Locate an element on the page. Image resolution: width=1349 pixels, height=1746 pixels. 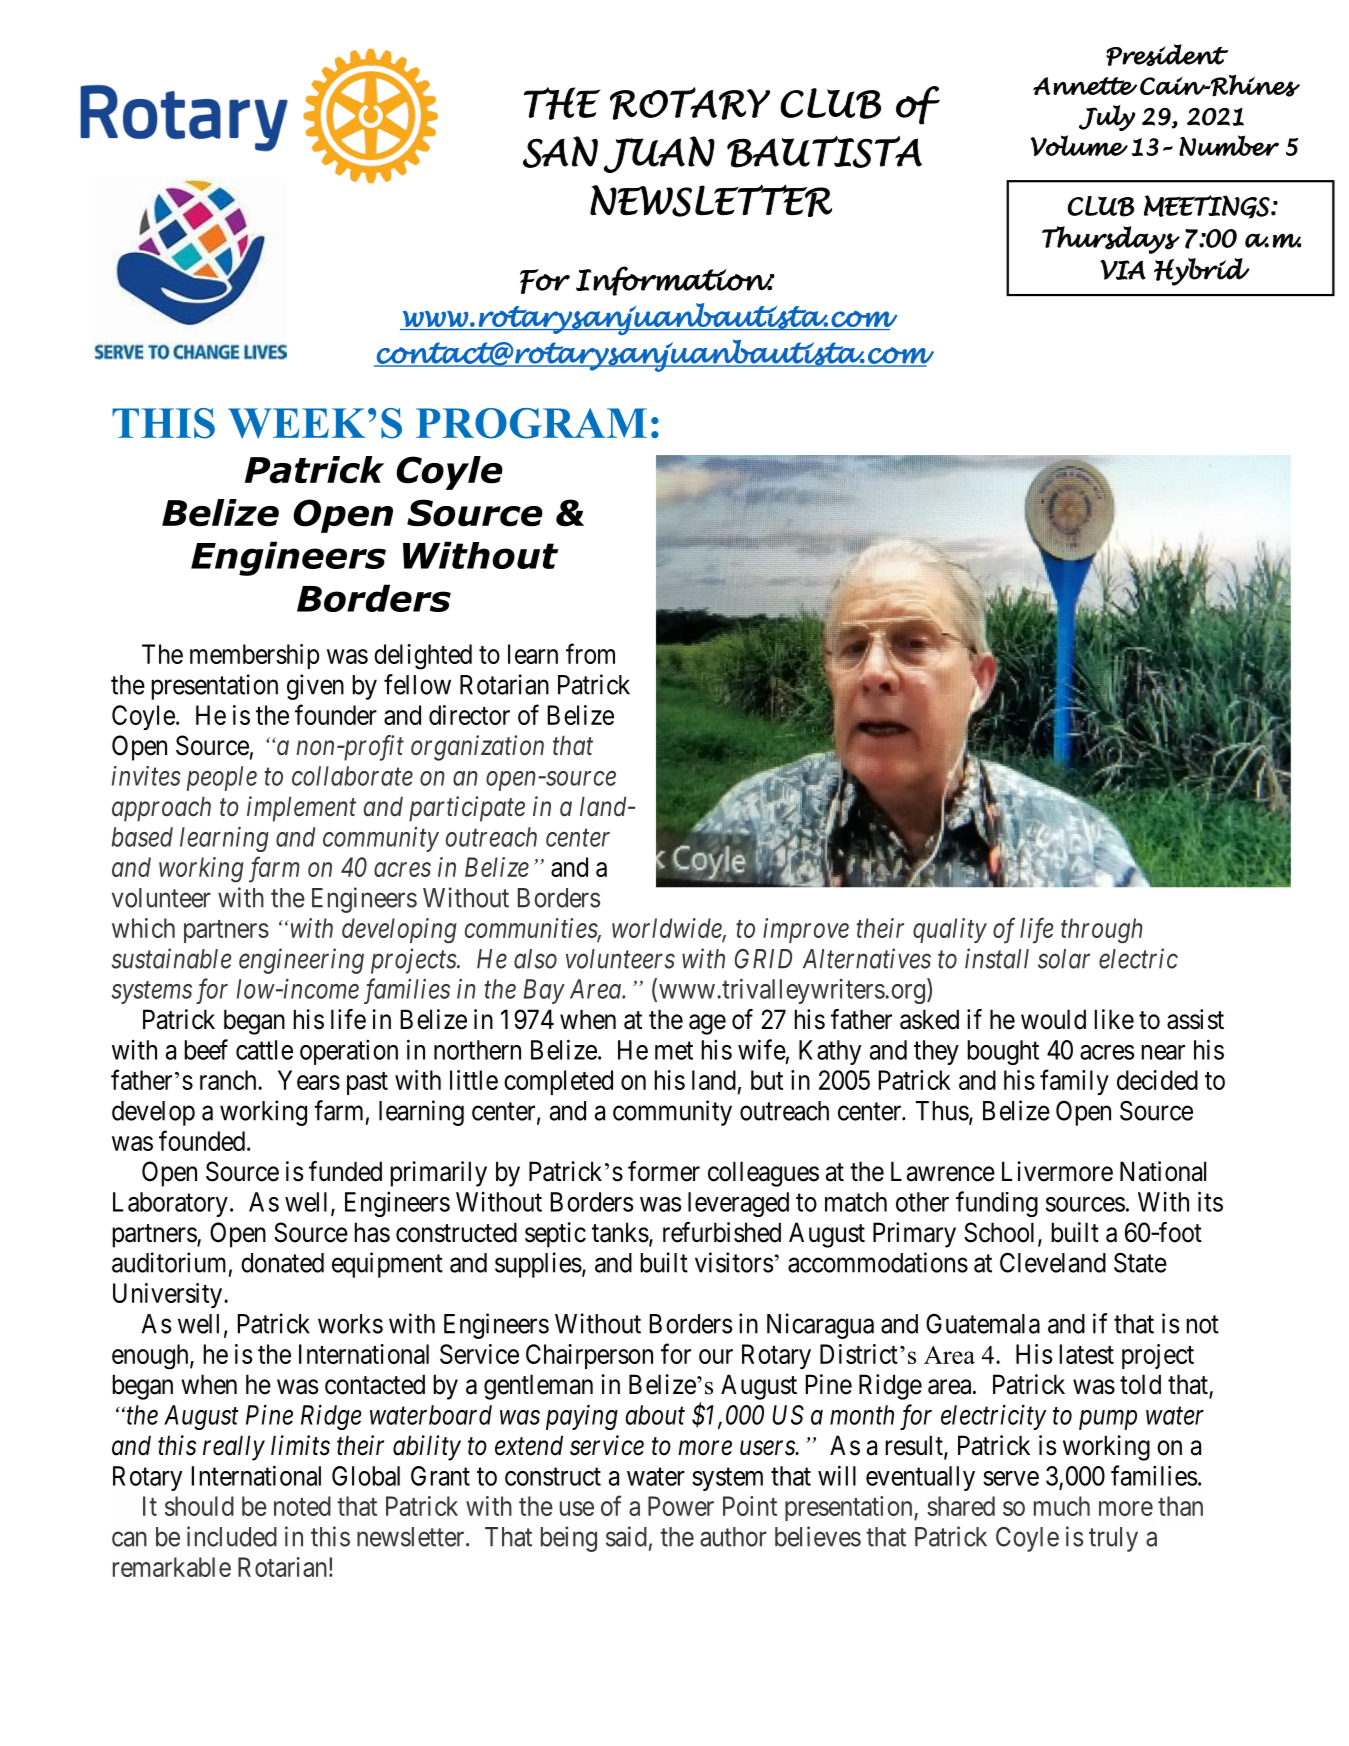
included is located at coordinates (232, 1536).
